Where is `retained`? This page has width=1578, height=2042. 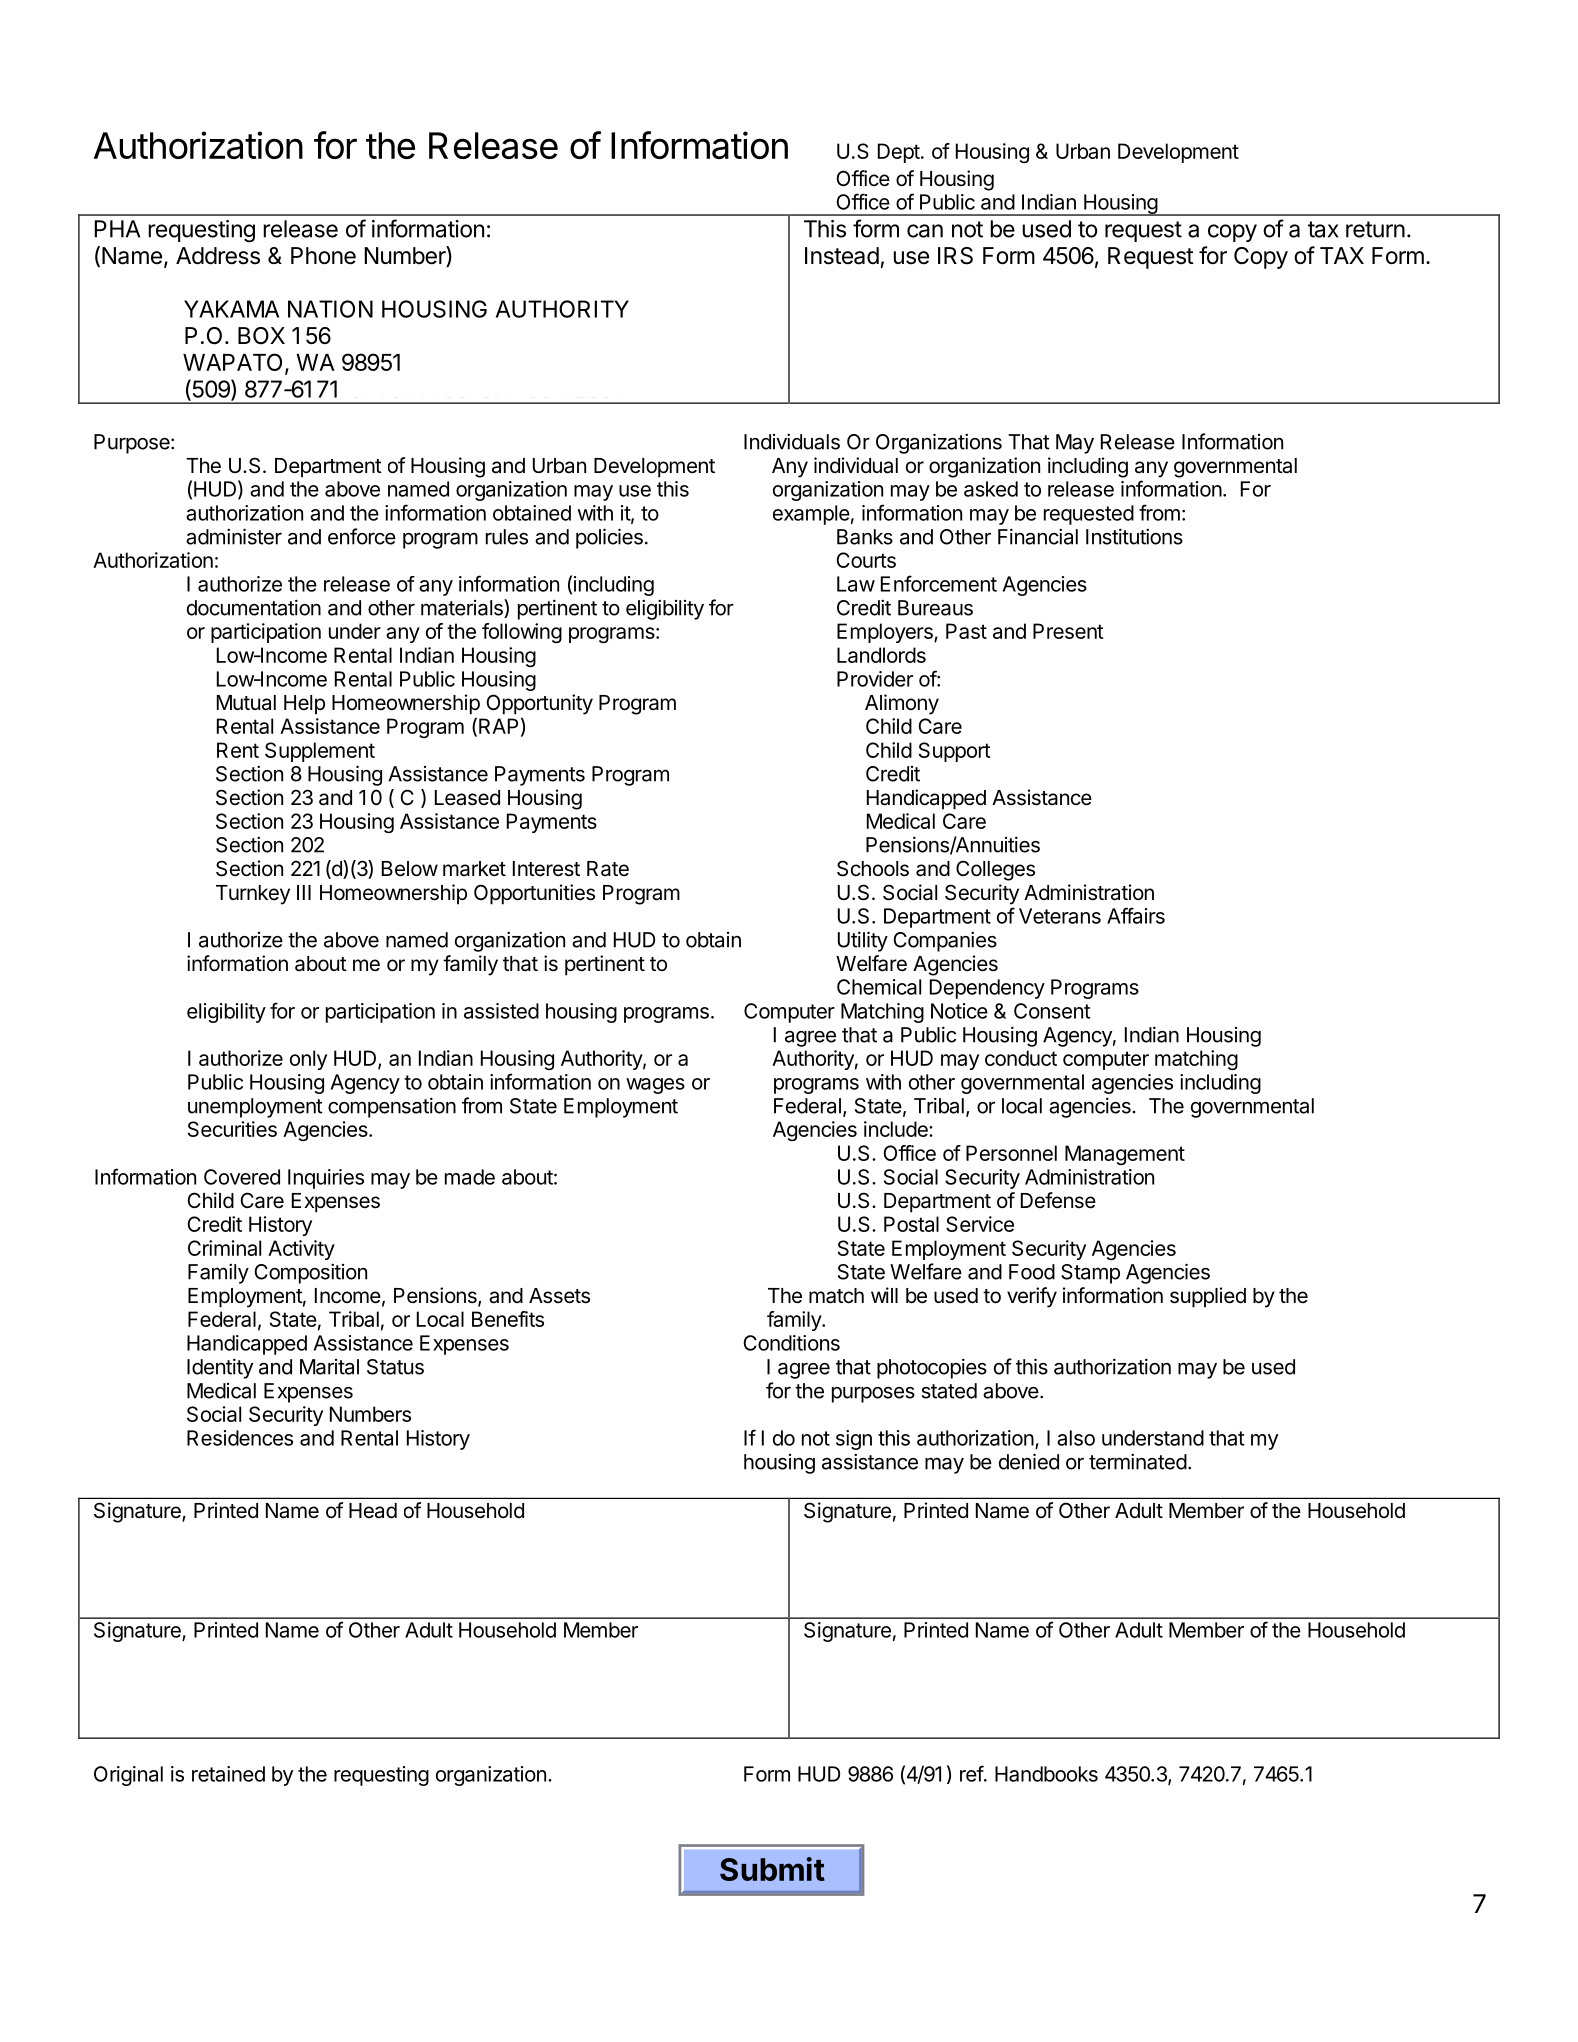 retained is located at coordinates (228, 1774).
